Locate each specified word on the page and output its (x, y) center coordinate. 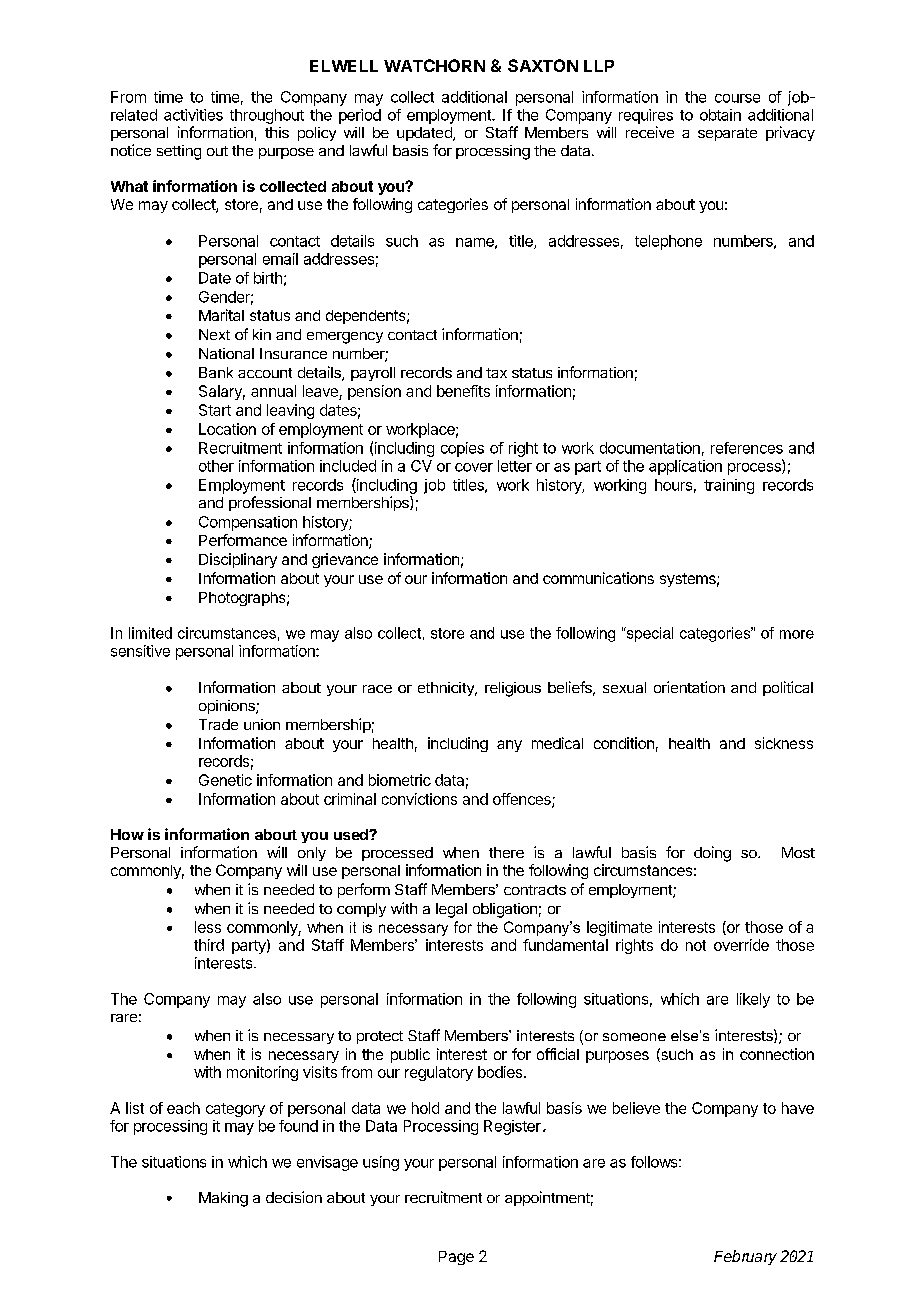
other (216, 466)
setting (179, 152)
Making (223, 1199)
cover (474, 467)
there (506, 852)
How (127, 834)
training (729, 486)
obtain (720, 115)
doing (712, 854)
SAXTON (543, 65)
